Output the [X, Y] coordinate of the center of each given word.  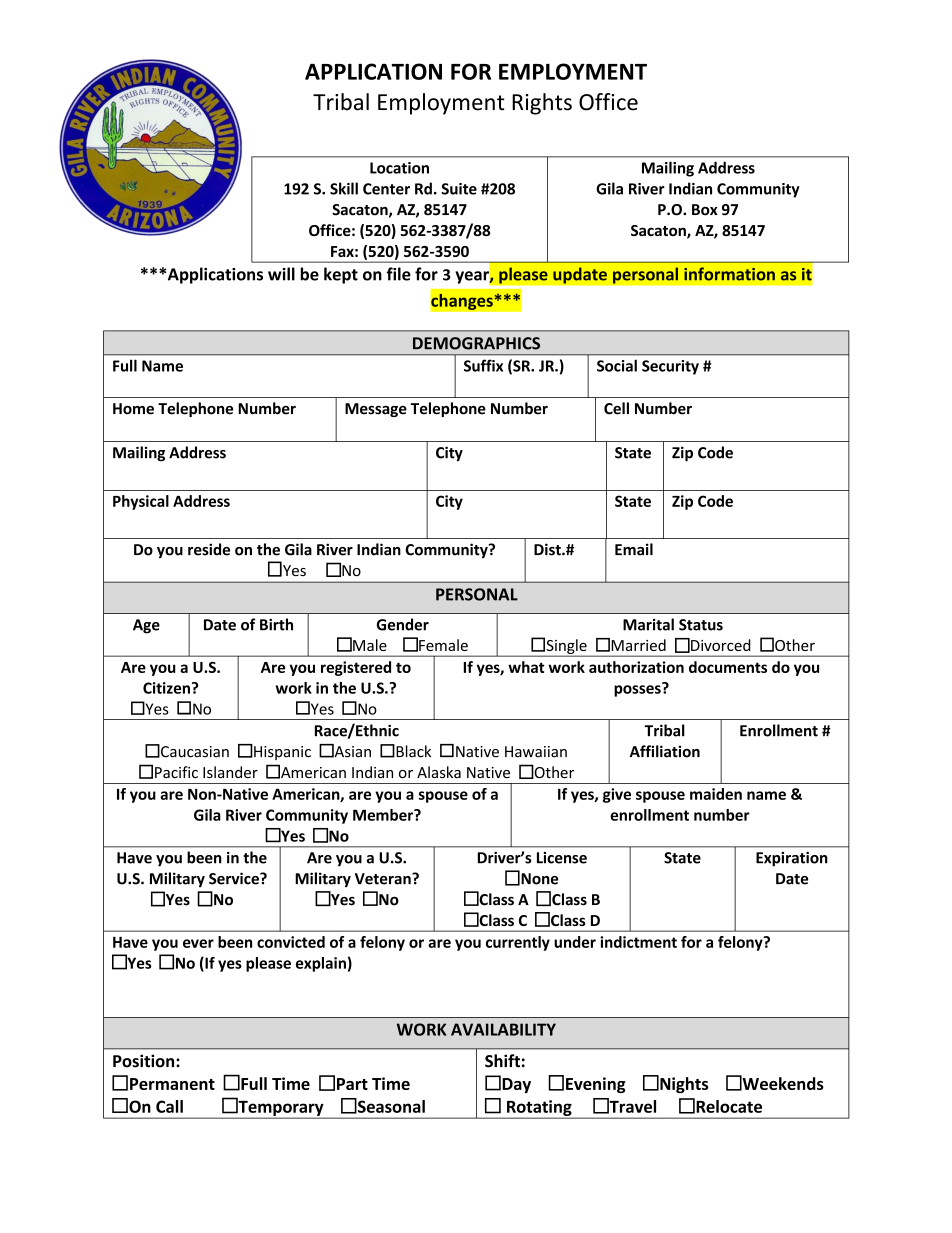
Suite [459, 189]
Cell [616, 408]
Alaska [439, 772]
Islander [230, 772]
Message [376, 410]
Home [133, 409]
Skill [344, 188]
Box [705, 210]
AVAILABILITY [503, 1029]
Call [169, 1106]
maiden [716, 794]
